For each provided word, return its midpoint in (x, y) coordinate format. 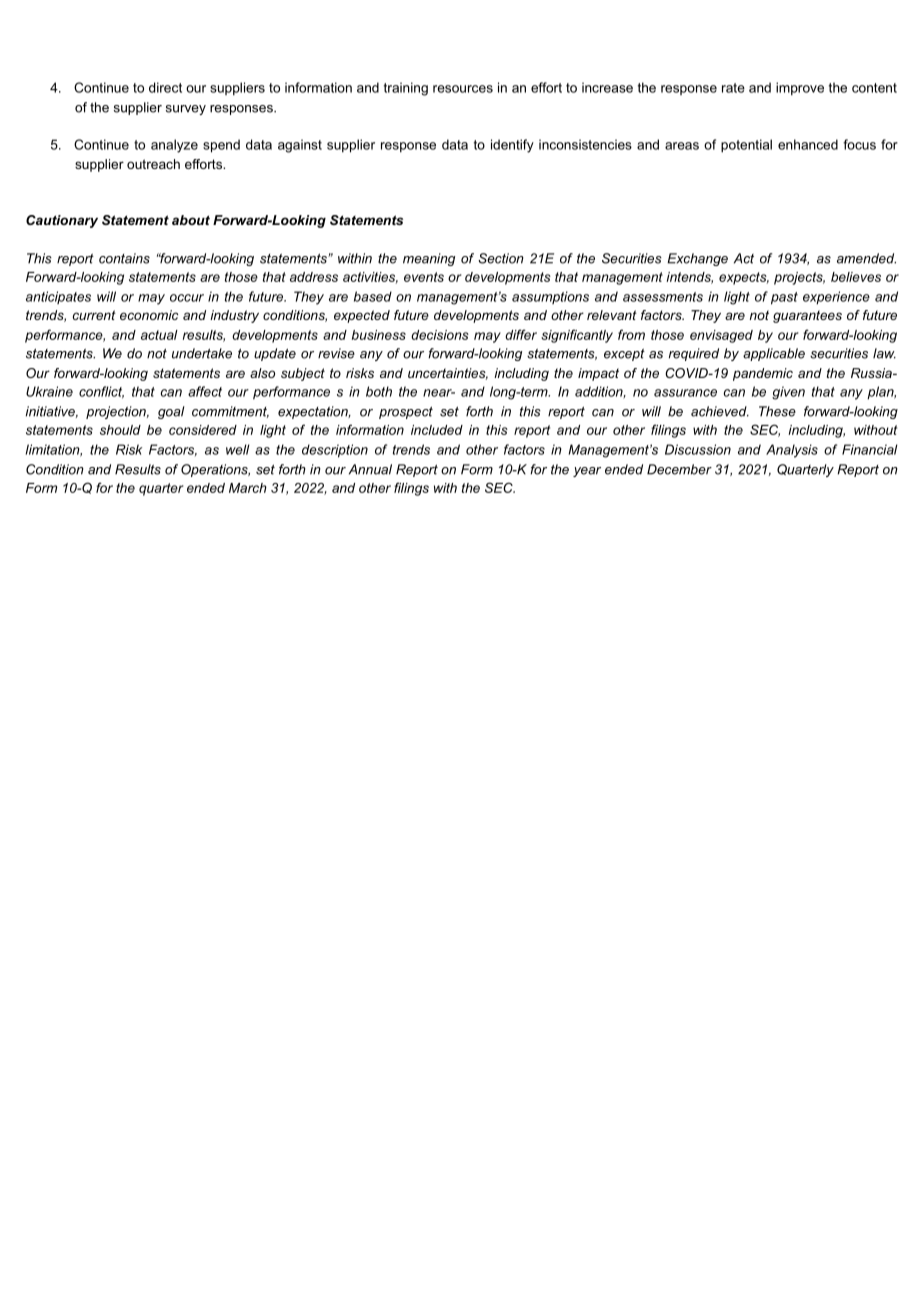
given (788, 393)
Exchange (697, 259)
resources (463, 89)
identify (512, 146)
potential (746, 146)
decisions (440, 335)
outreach (153, 164)
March (248, 488)
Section (501, 258)
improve (800, 89)
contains (124, 258)
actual (159, 335)
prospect (406, 413)
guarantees (807, 316)
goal (171, 412)
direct (165, 87)
